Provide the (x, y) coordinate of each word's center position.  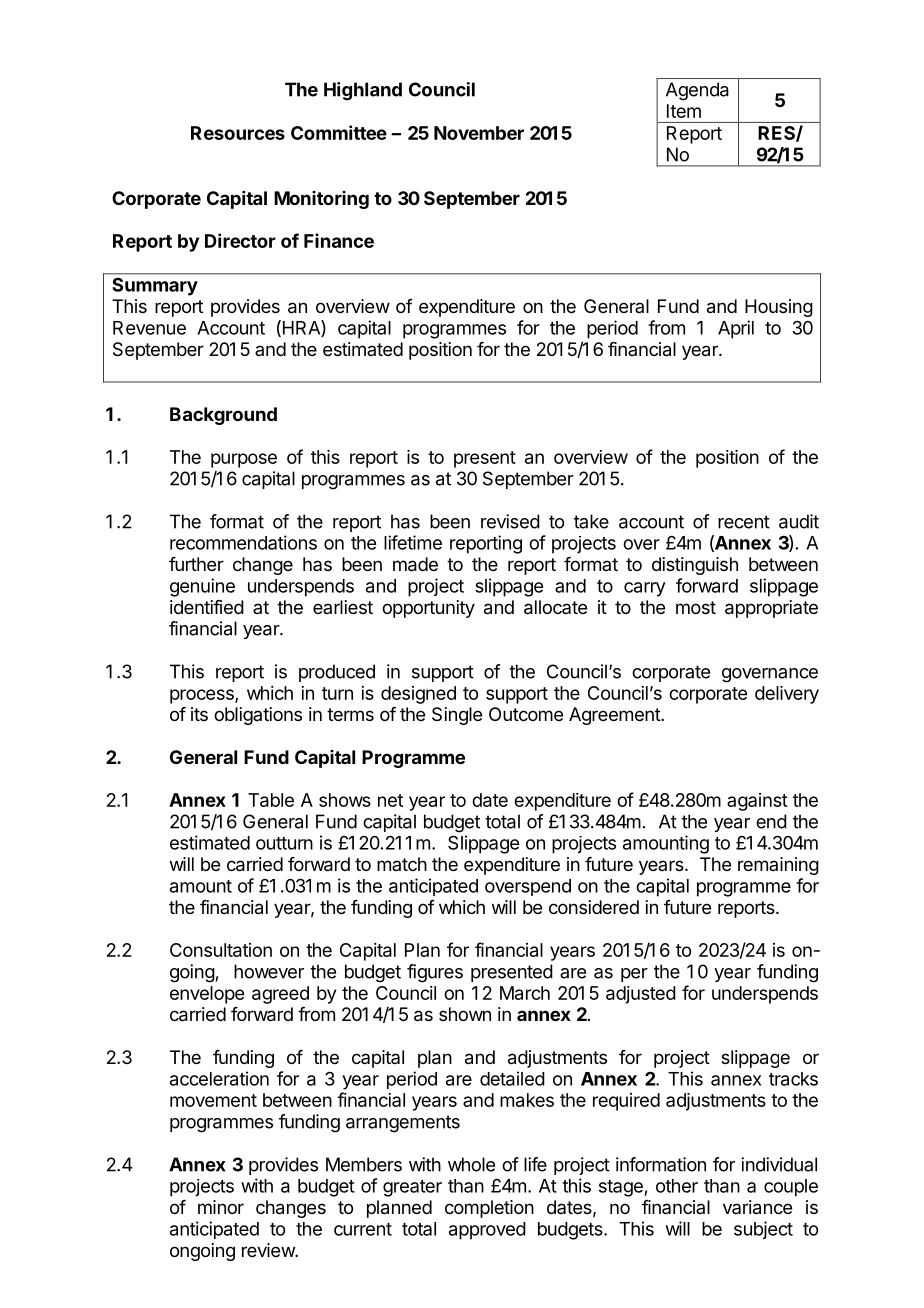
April (736, 329)
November (479, 133)
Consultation (221, 950)
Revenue (149, 328)
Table (271, 800)
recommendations (243, 542)
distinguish (695, 566)
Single (457, 716)
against (757, 802)
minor (221, 1207)
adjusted (641, 995)
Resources (238, 133)
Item (684, 111)
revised (510, 521)
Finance (339, 240)
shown (465, 1014)
